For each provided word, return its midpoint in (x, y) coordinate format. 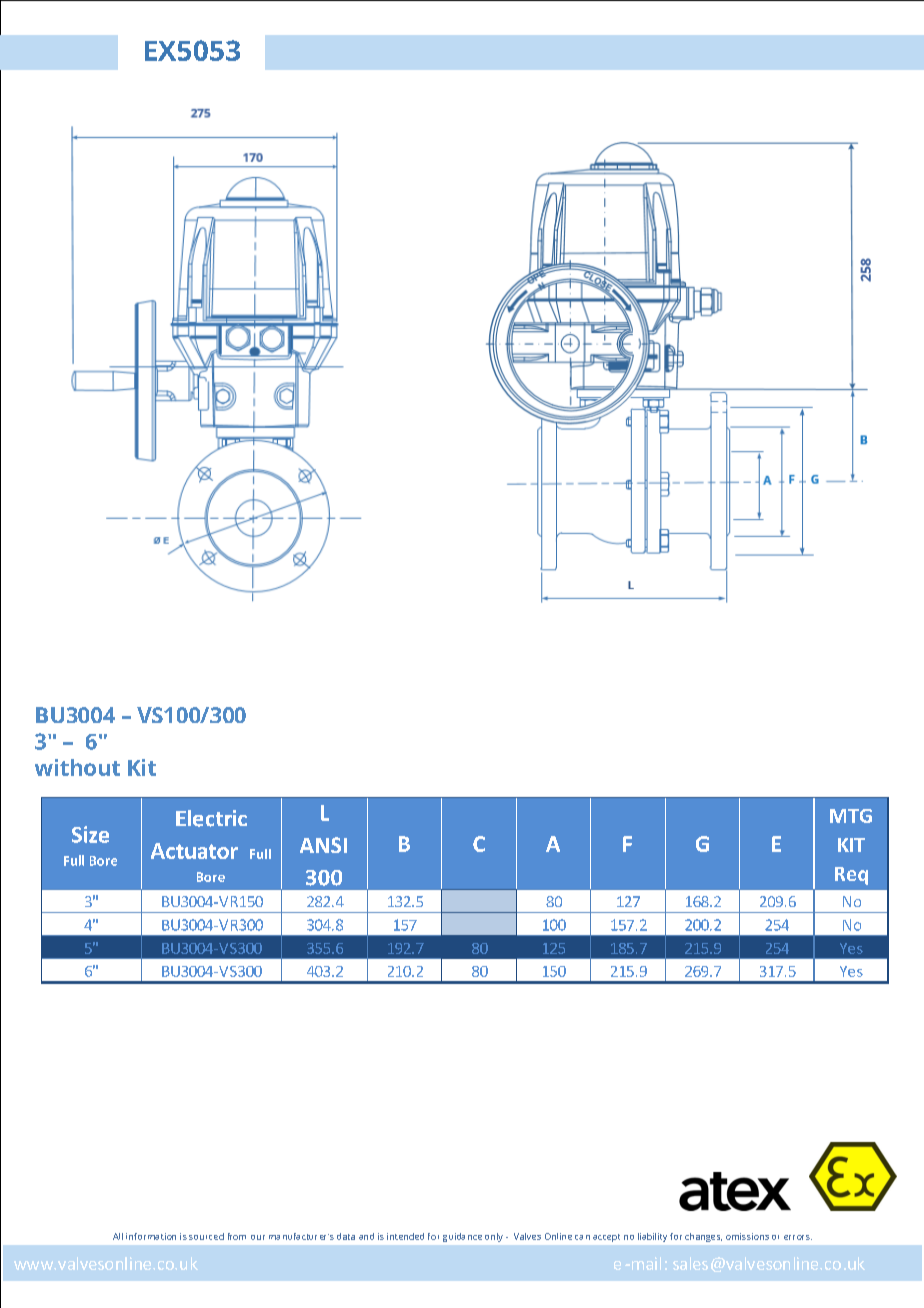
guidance (462, 1237)
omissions (747, 1236)
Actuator (194, 851)
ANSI (323, 845)
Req (851, 876)
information (151, 1236)
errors (798, 1237)
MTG (851, 816)
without (77, 767)
